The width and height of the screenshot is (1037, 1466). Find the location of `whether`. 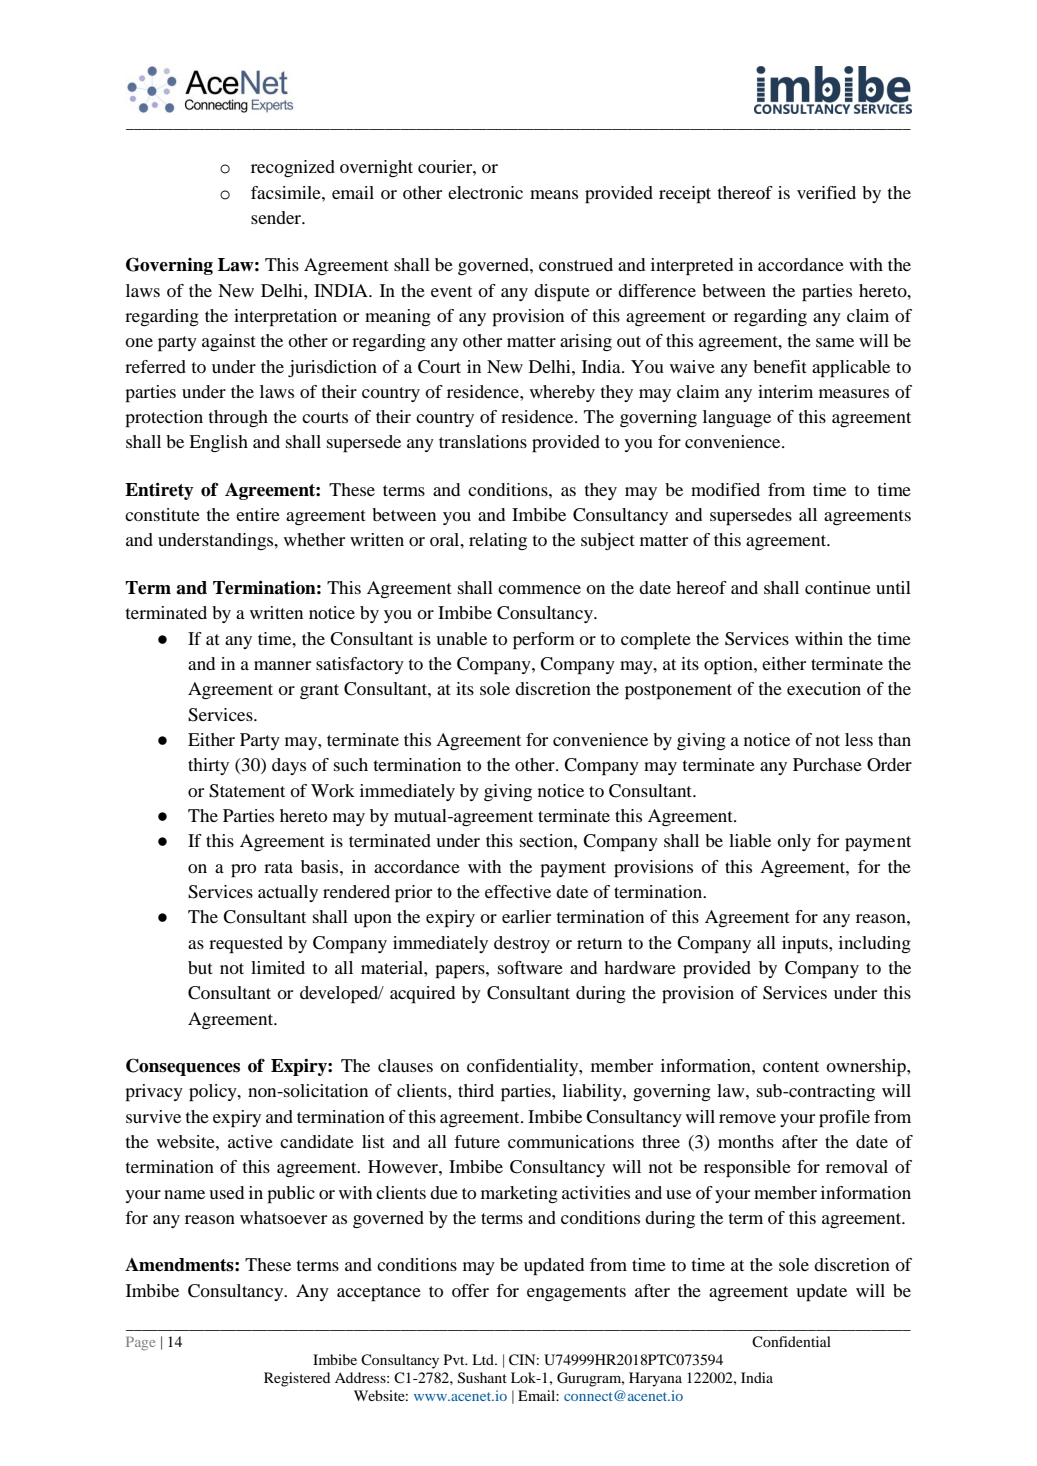

whether is located at coordinates (314, 539).
